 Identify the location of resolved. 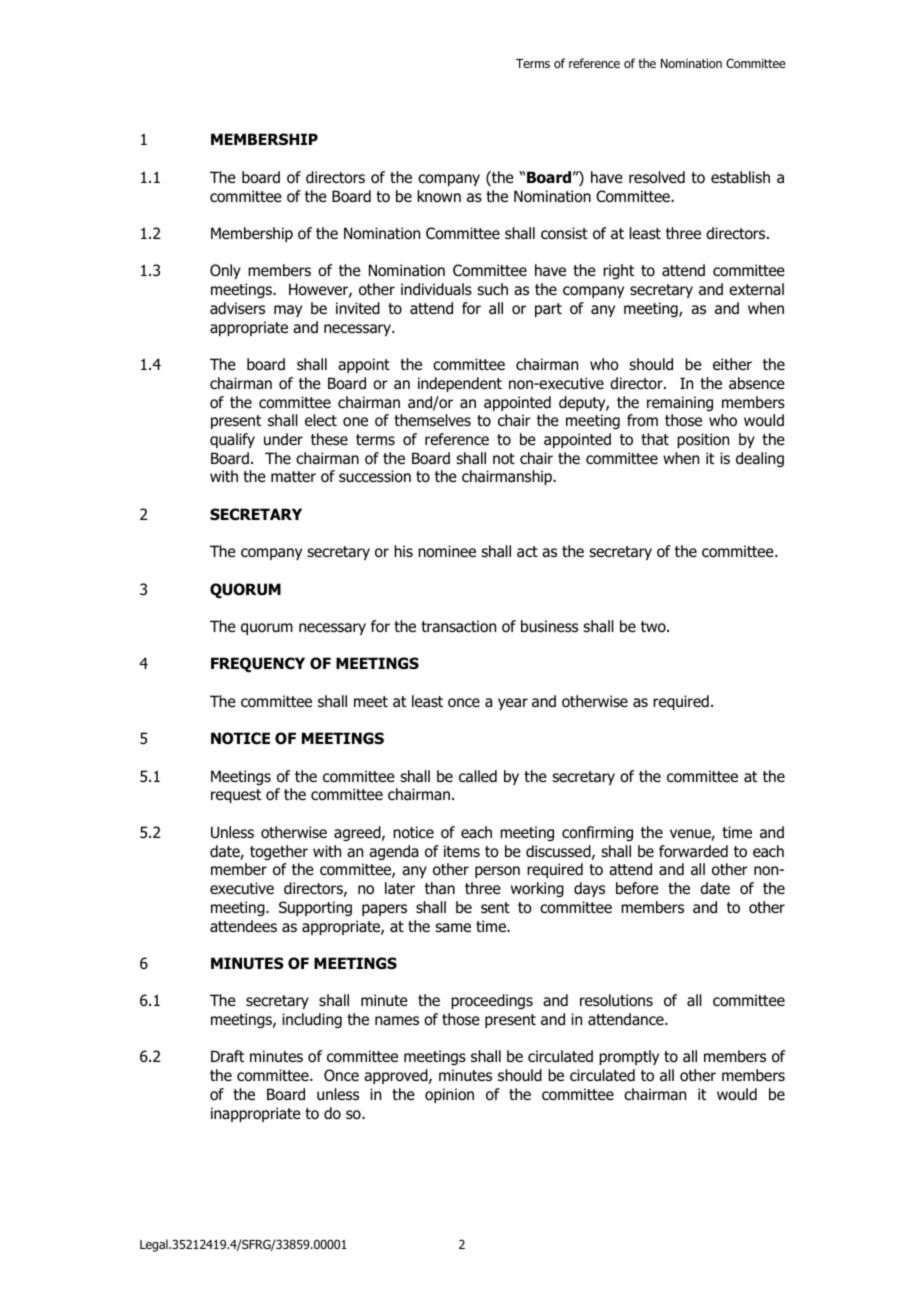
(657, 177).
